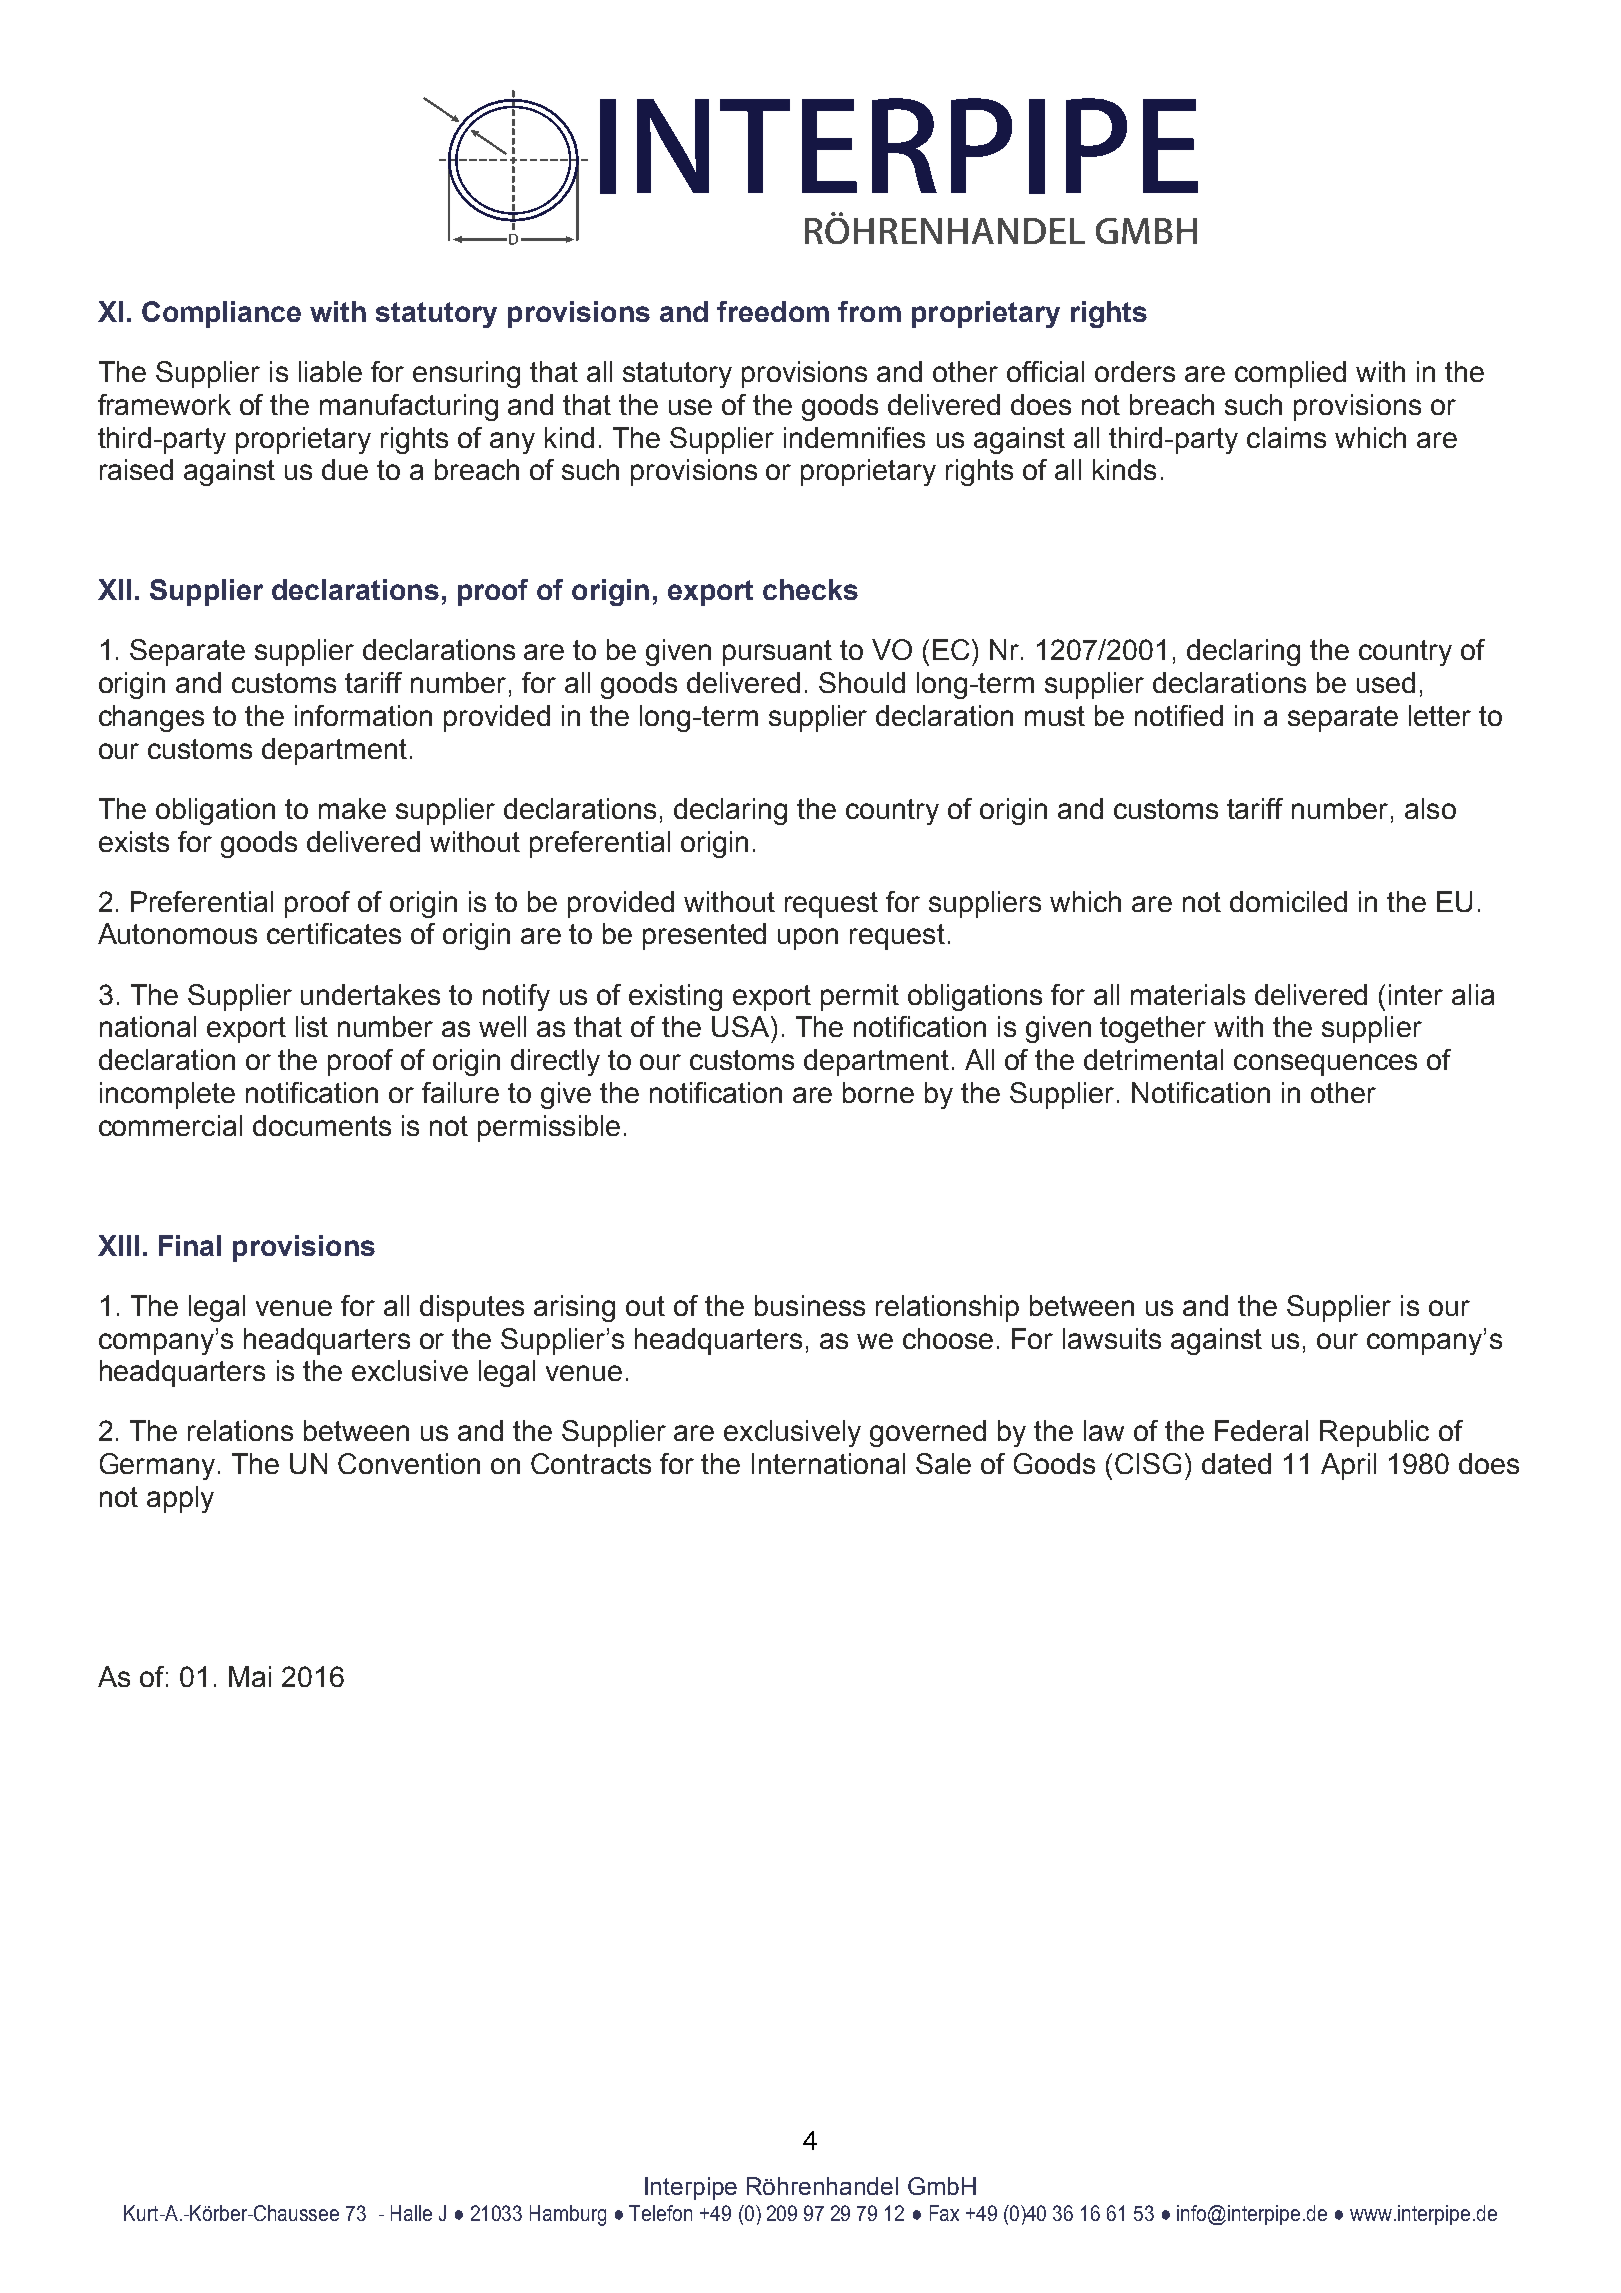 This screenshot has height=2293, width=1621. What do you see at coordinates (1112, 1338) in the screenshot?
I see `lawsuits` at bounding box center [1112, 1338].
